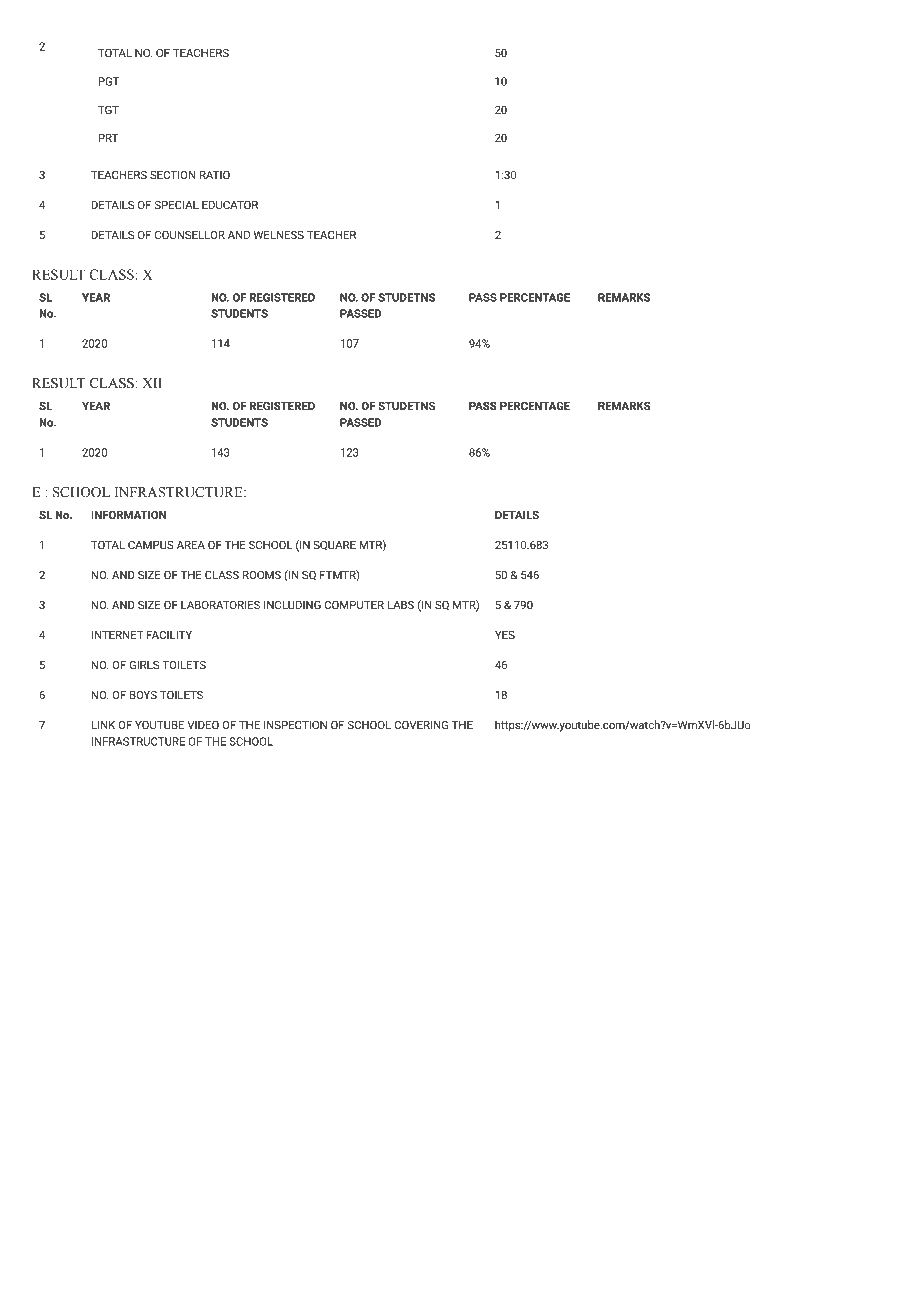 This image has width=924, height=1308. I want to click on BOYS, so click(143, 695).
